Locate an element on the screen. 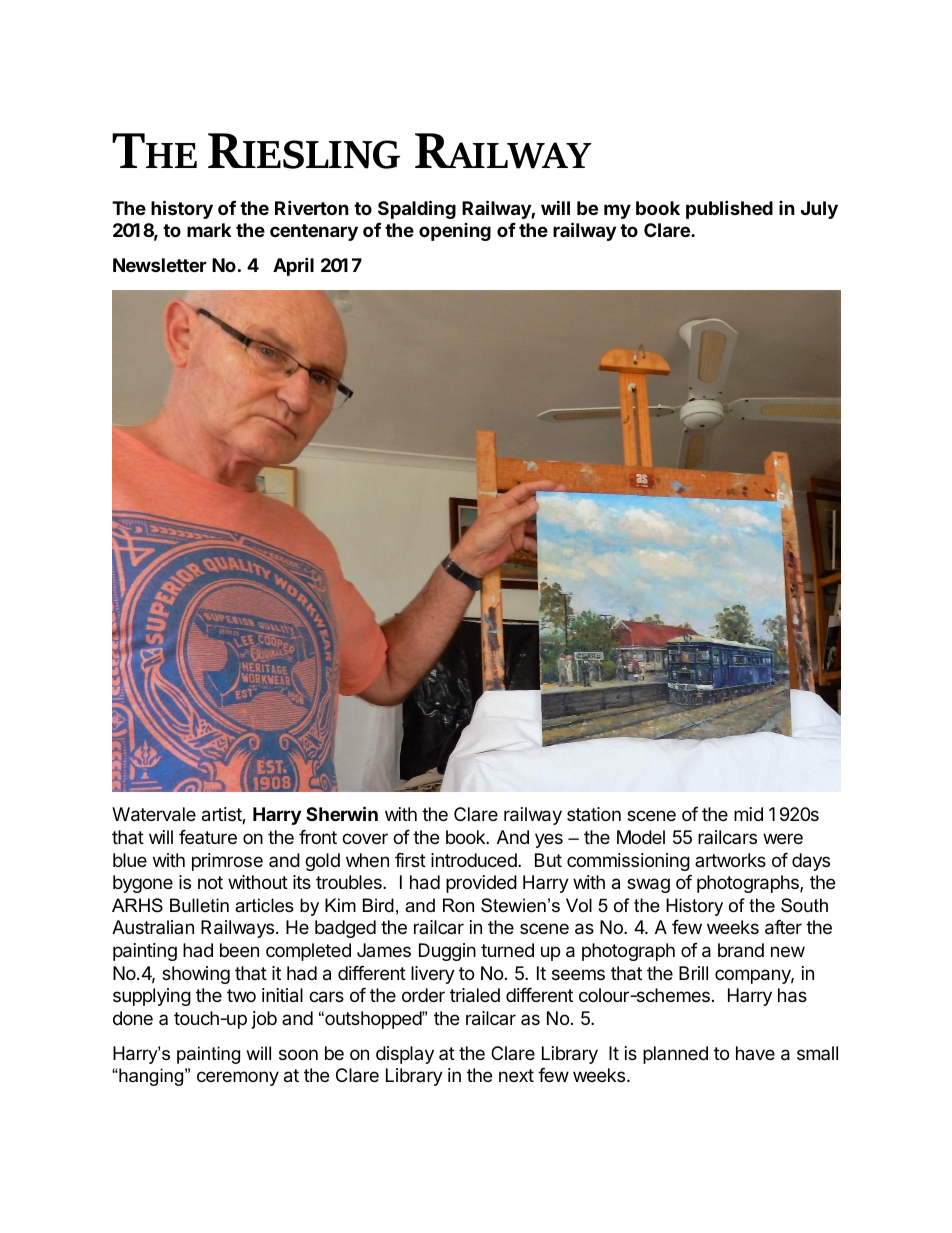 Image resolution: width=952 pixels, height=1233 pixels. opening is located at coordinates (455, 232).
